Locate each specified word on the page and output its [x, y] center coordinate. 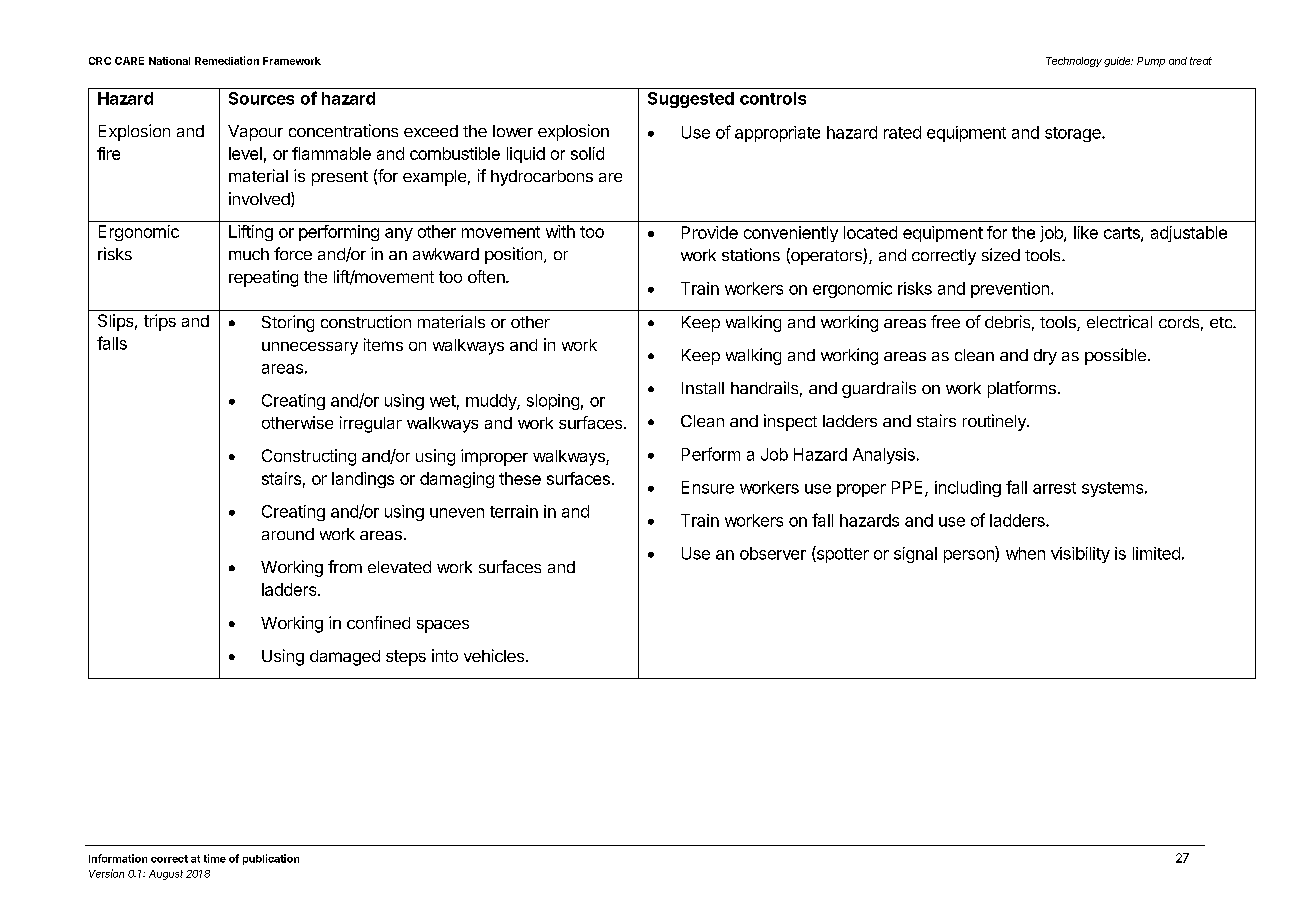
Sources [261, 98]
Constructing [309, 457]
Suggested [691, 100]
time [215, 858]
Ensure [708, 487]
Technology [1074, 62]
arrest [1054, 488]
